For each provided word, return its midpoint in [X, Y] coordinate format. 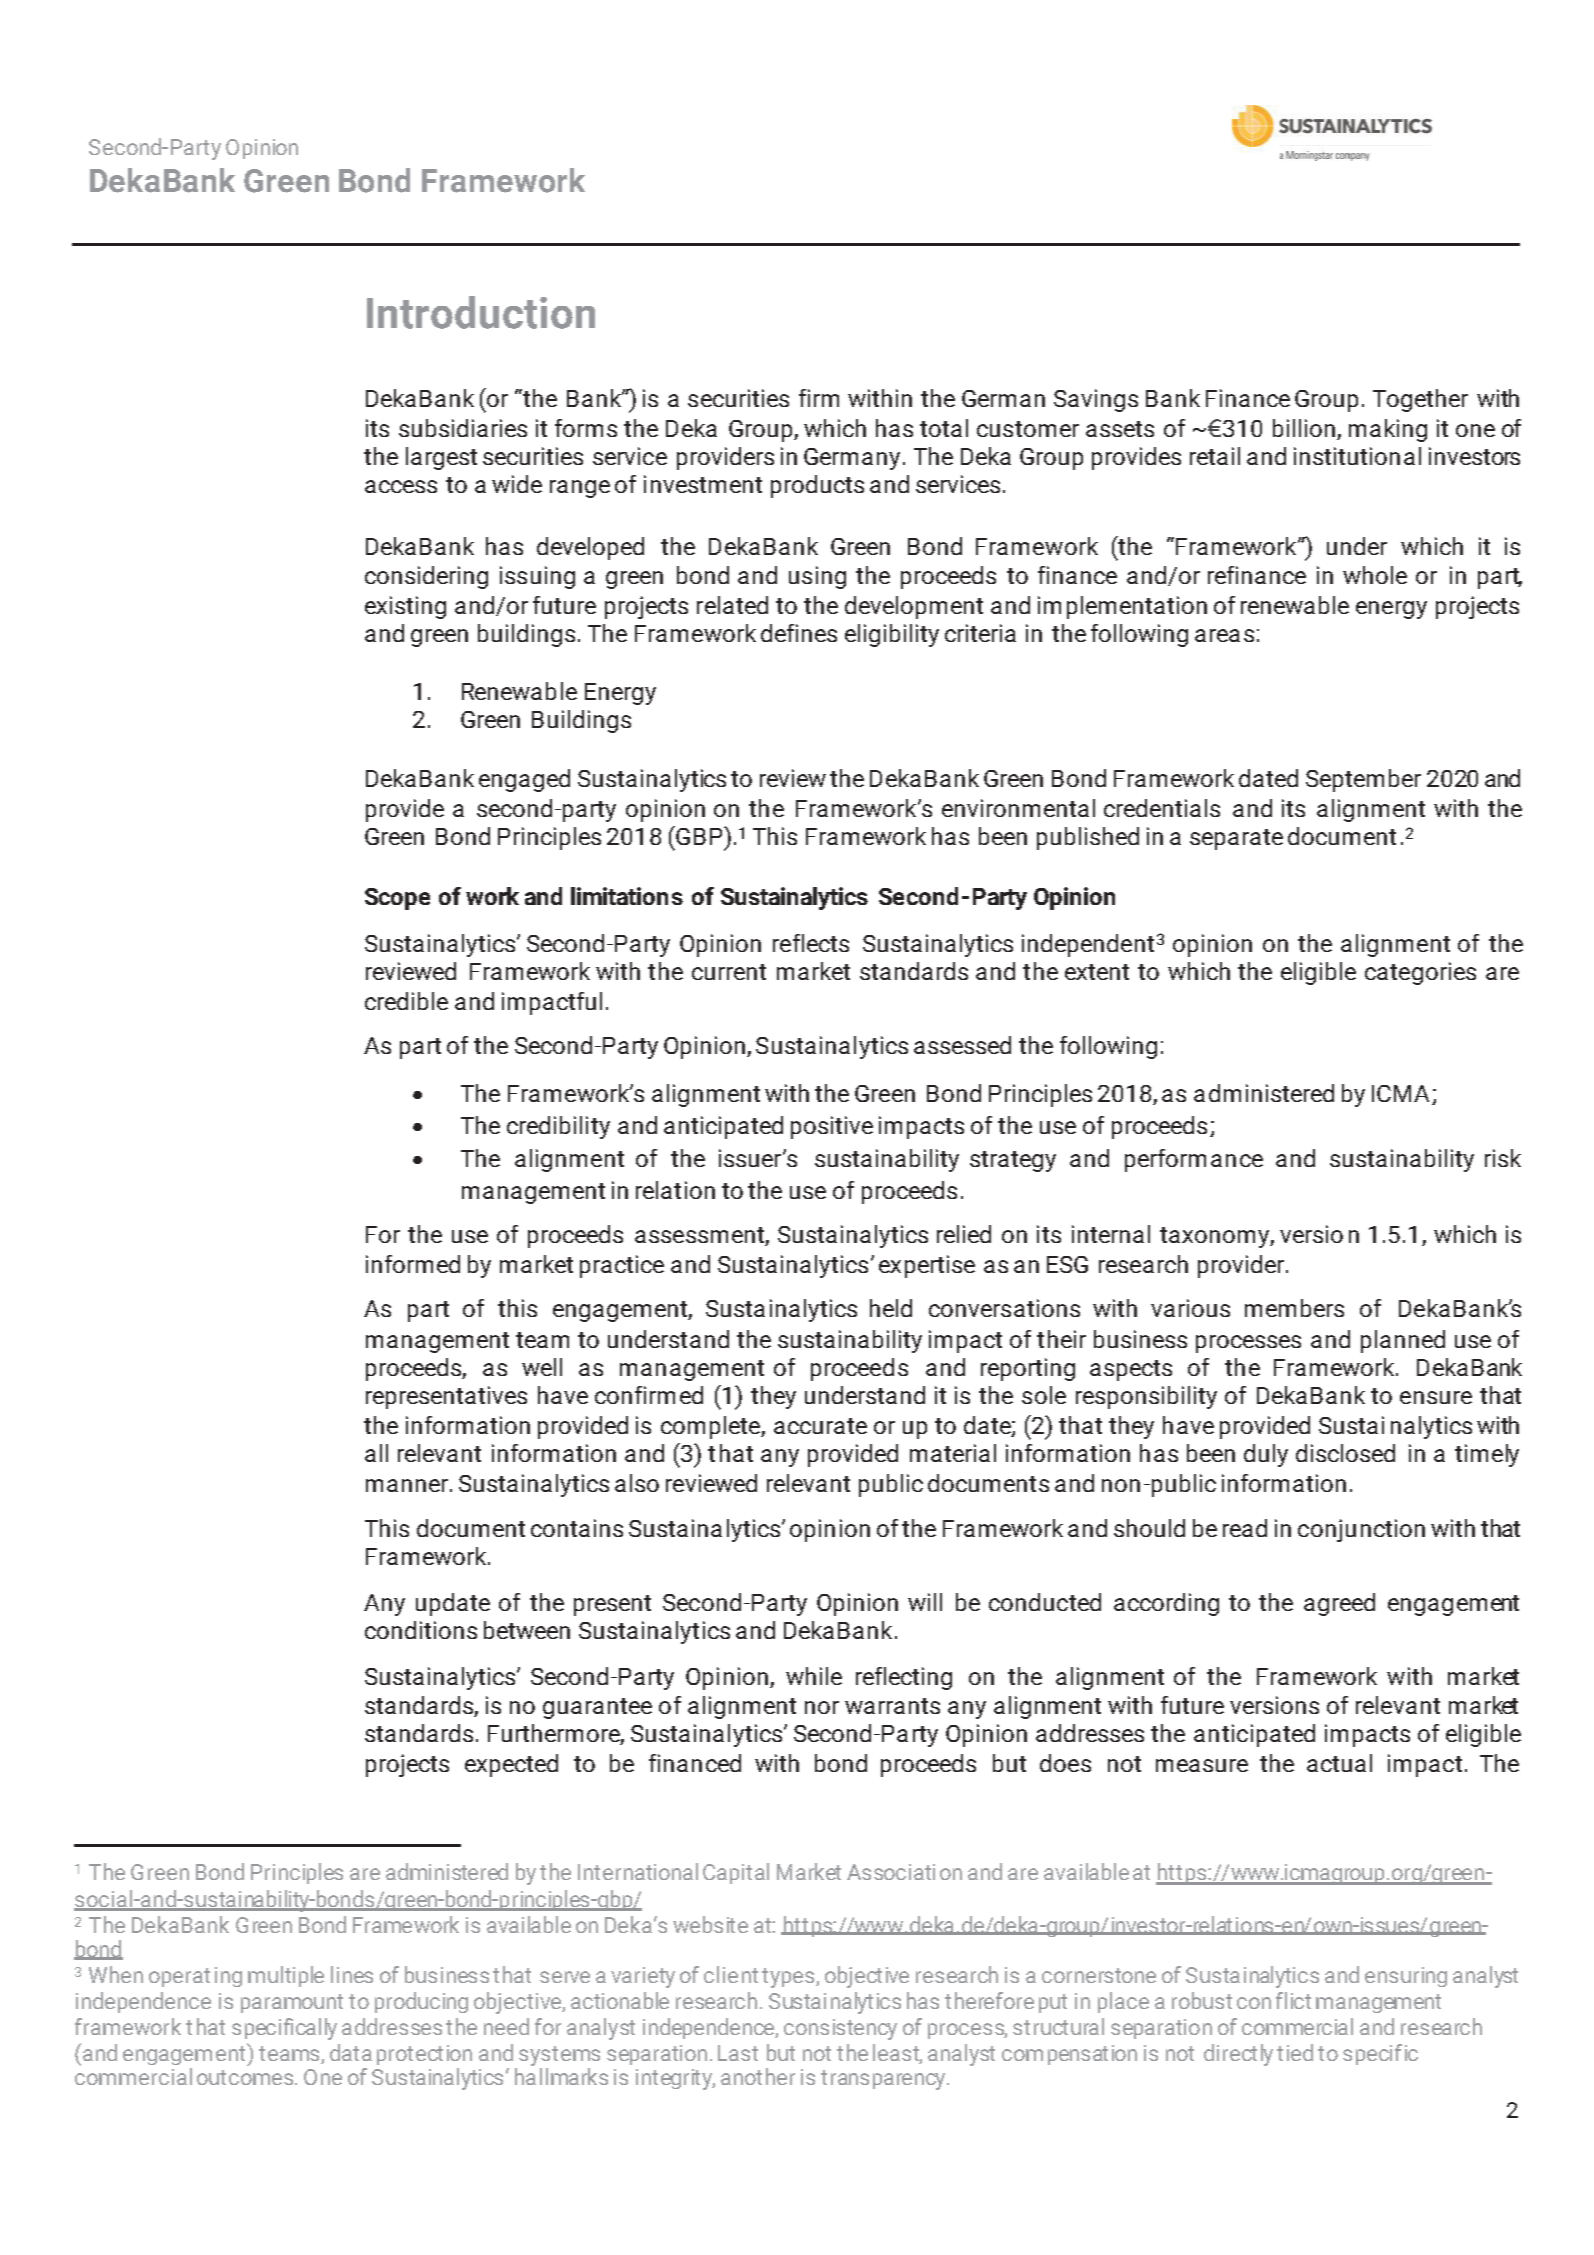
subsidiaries [463, 428]
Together [1420, 400]
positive [832, 1127]
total [944, 428]
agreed [1339, 1604]
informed [413, 1264]
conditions [421, 1630]
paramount [292, 2003]
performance [1194, 1160]
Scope [397, 899]
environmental [1018, 808]
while [814, 1676]
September [1363, 780]
